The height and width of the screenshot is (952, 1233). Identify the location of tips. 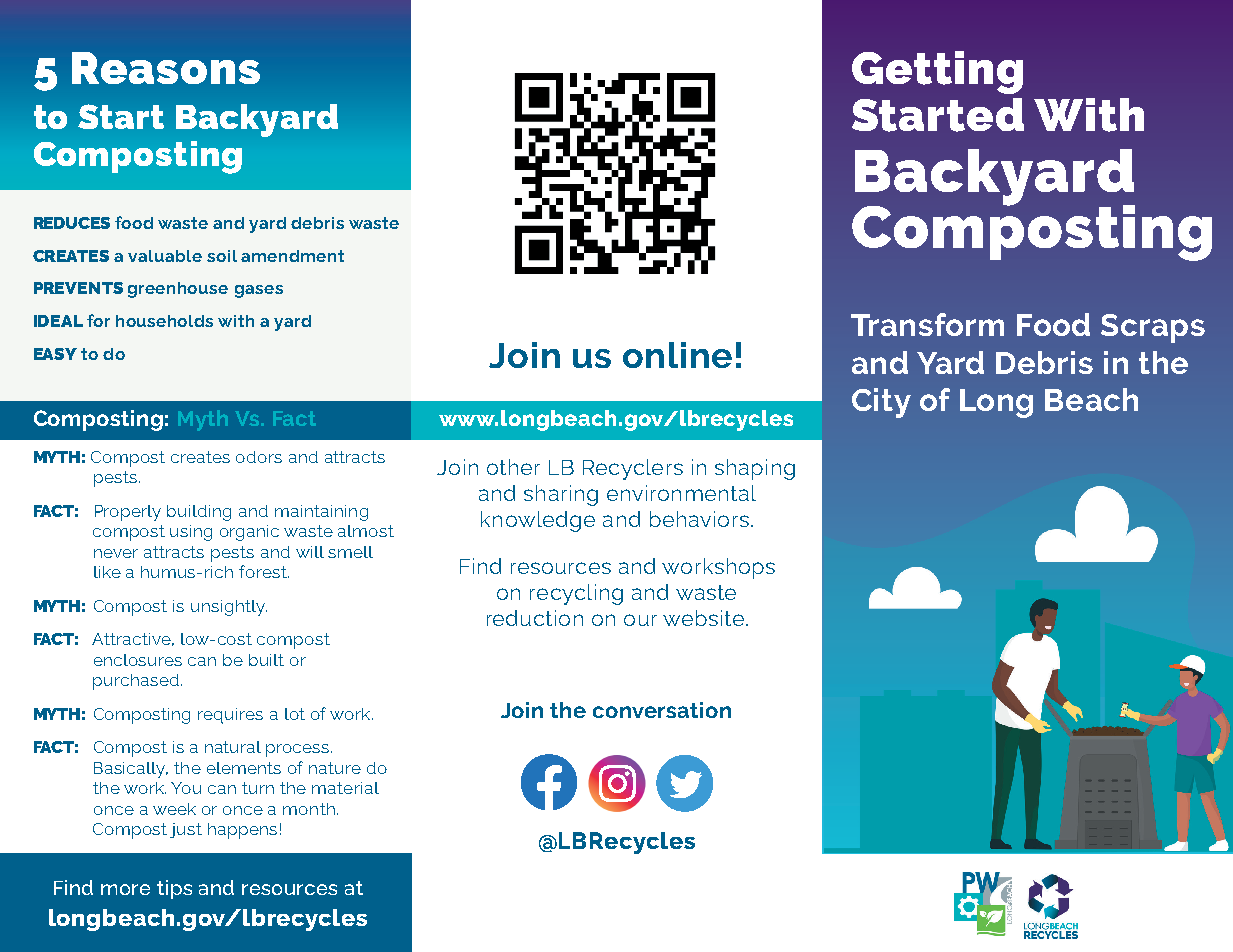
(174, 889).
